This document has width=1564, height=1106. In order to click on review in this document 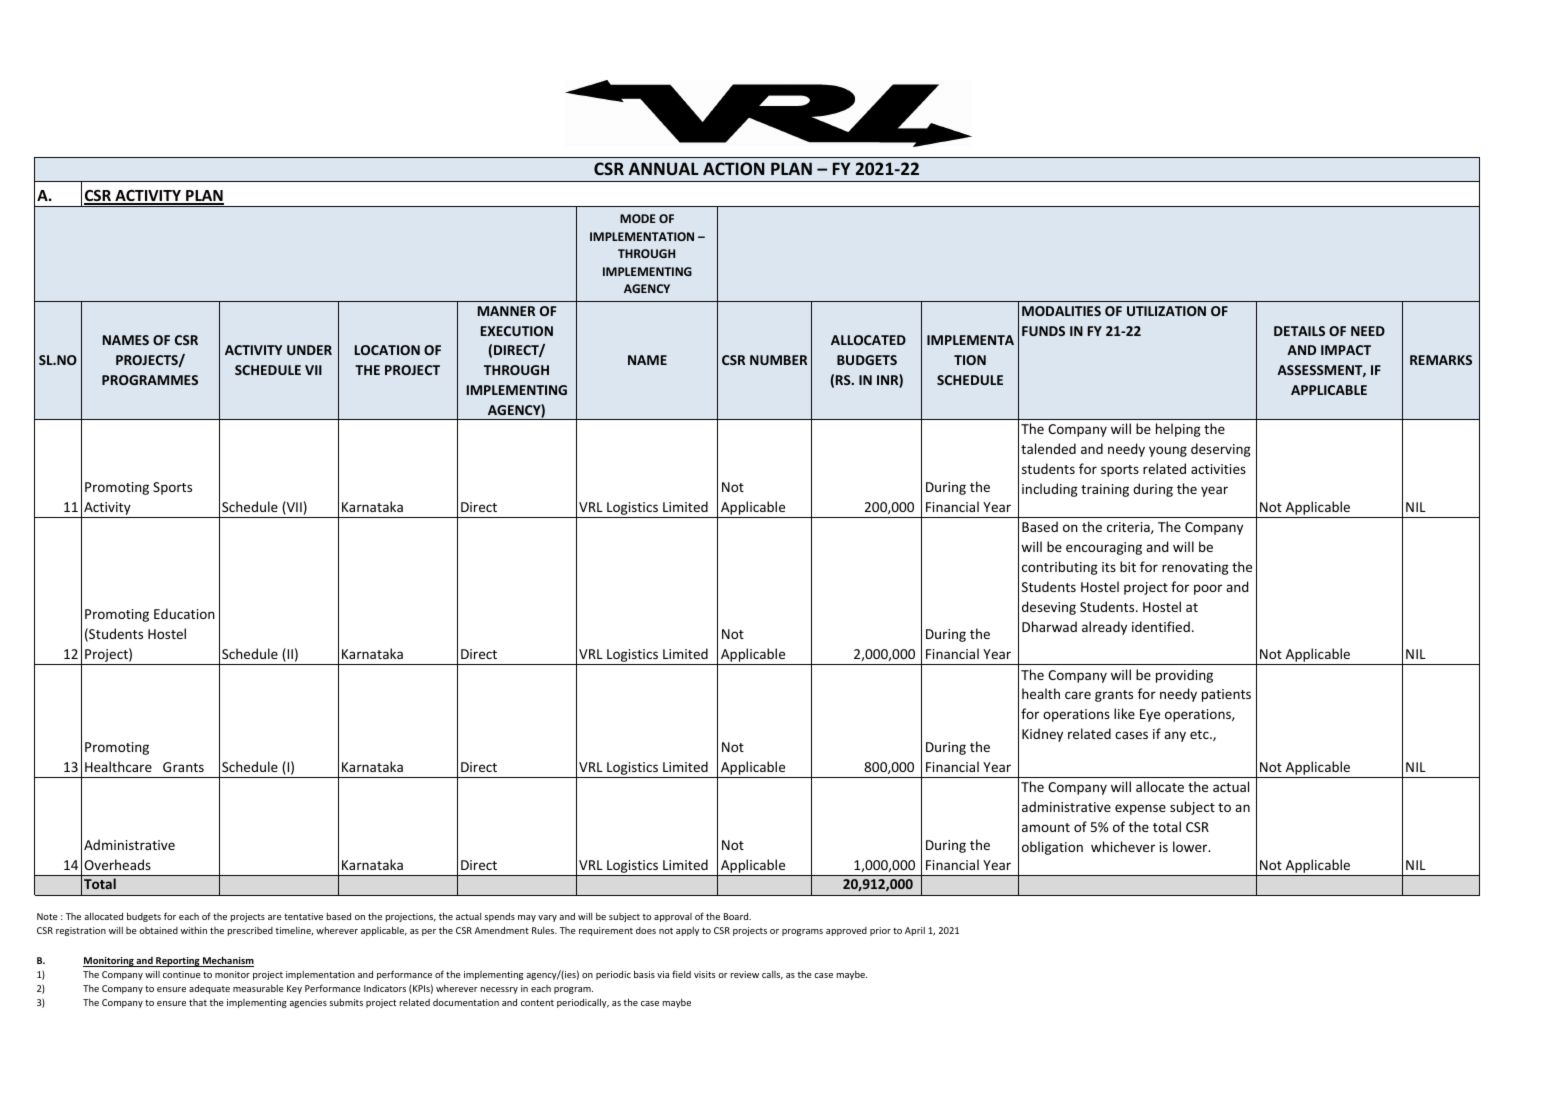, I will do `click(745, 974)`.
